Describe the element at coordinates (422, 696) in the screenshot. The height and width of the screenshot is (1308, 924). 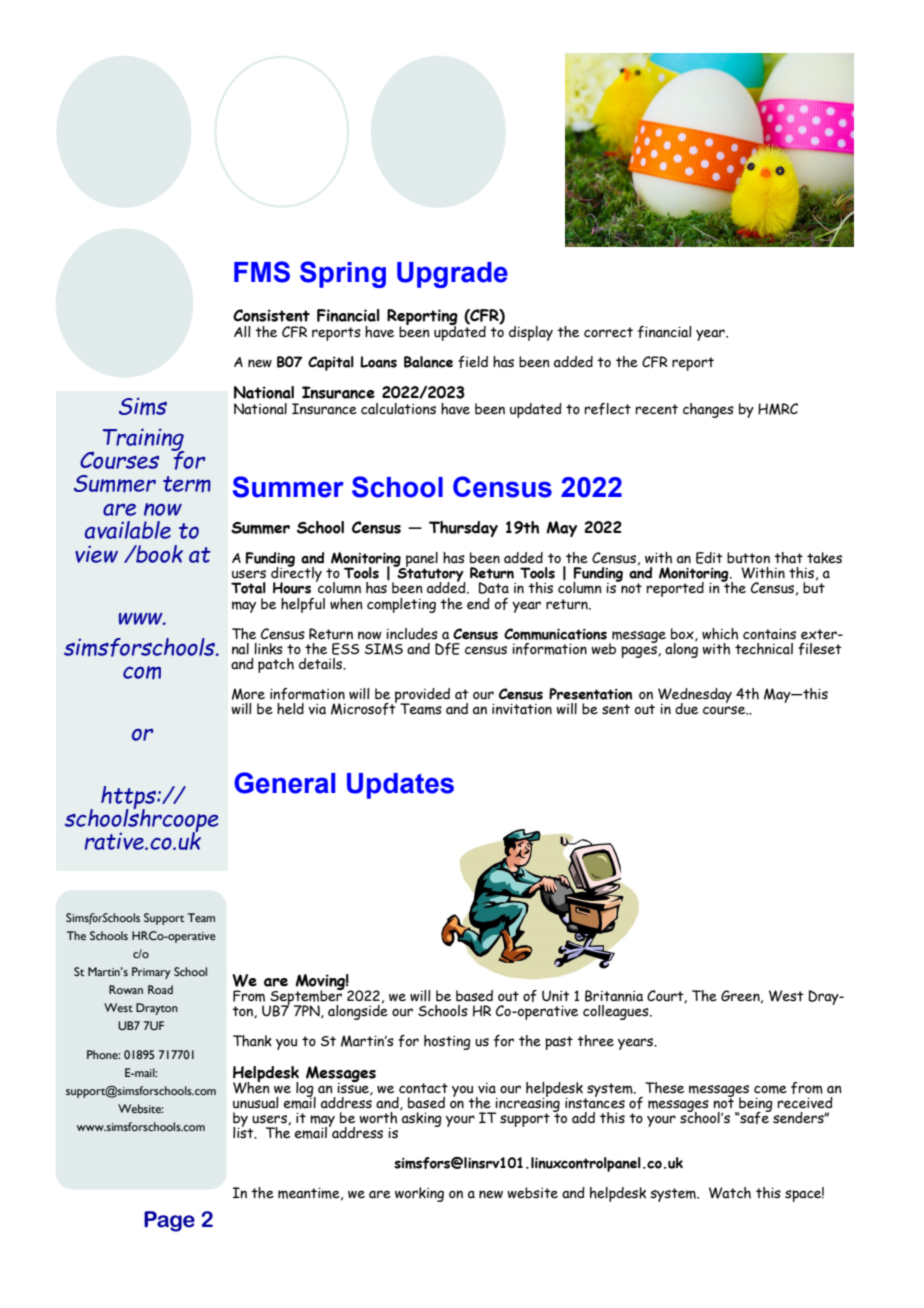
I see `provided` at that location.
